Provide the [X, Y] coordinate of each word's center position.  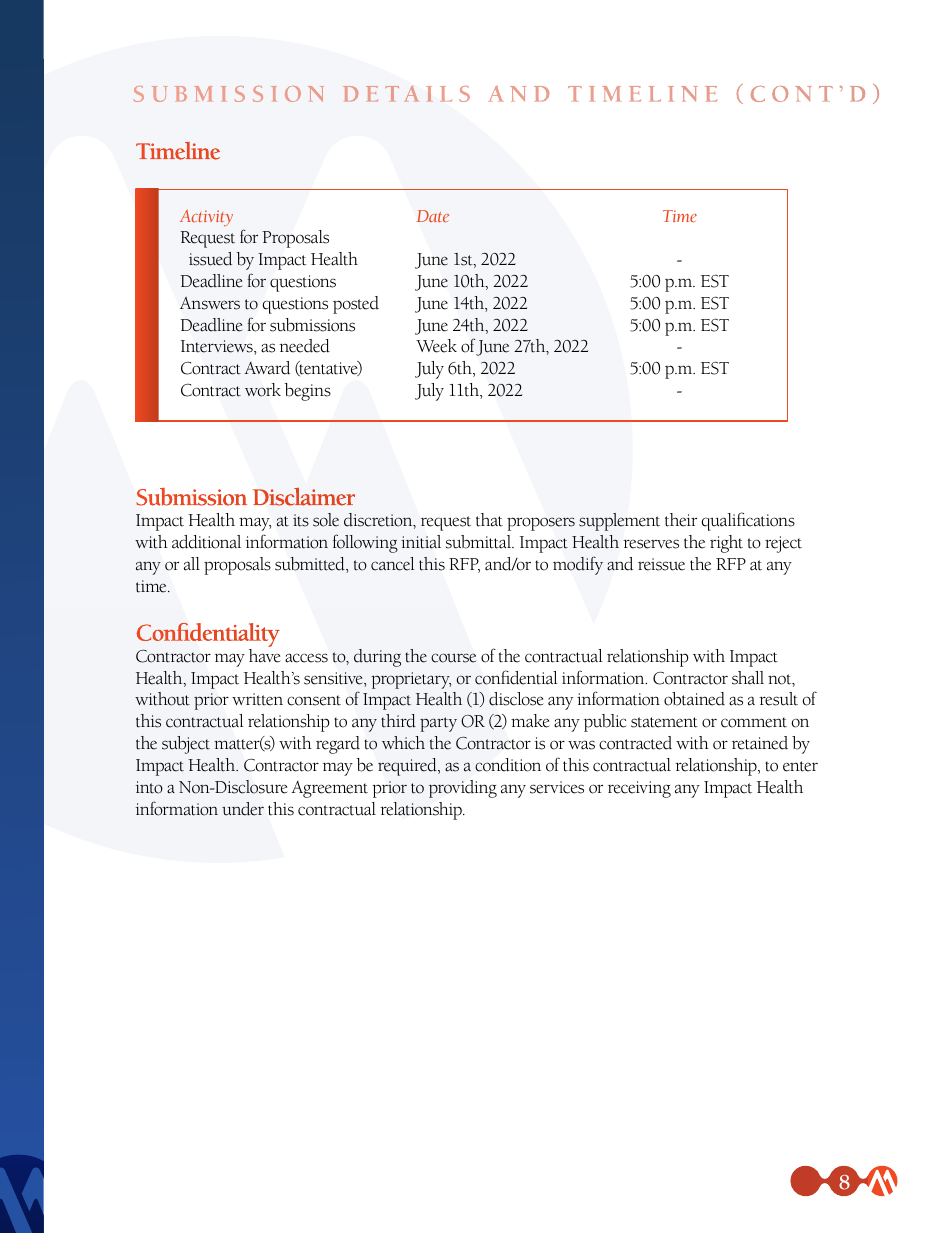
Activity [206, 218]
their [681, 520]
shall [748, 678]
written [257, 699]
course [453, 658]
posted [356, 305]
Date [433, 216]
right [726, 544]
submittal [479, 542]
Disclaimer [304, 497]
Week [436, 346]
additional [206, 542]
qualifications [748, 521]
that [489, 520]
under [243, 809]
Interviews [218, 347]
